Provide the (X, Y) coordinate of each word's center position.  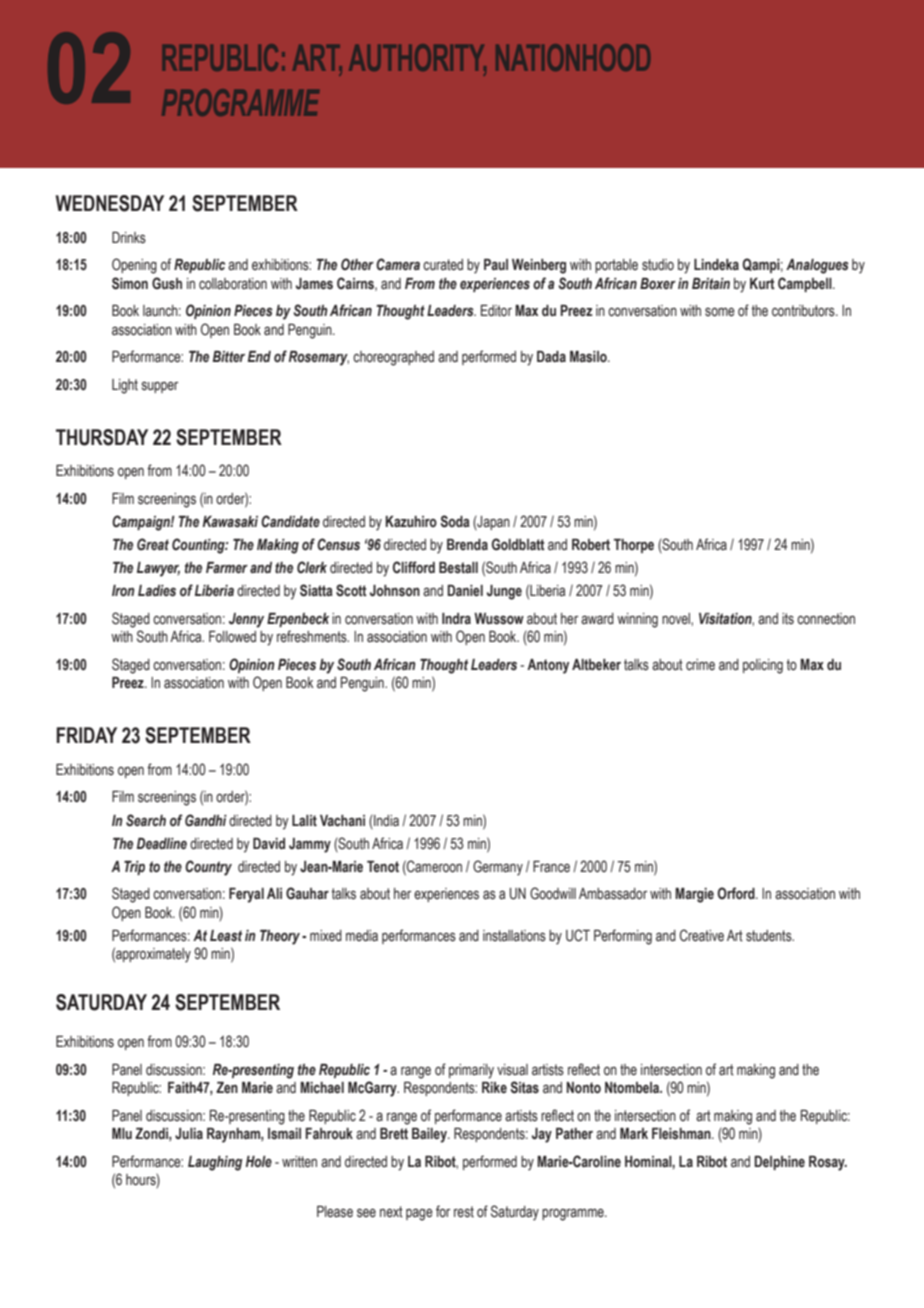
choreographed (393, 358)
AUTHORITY (417, 59)
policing (763, 666)
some (720, 312)
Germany (498, 868)
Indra (456, 618)
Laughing (215, 1163)
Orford (737, 893)
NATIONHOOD (573, 57)
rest (464, 1212)
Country (208, 868)
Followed (232, 637)
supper (160, 387)
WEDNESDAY (110, 203)
